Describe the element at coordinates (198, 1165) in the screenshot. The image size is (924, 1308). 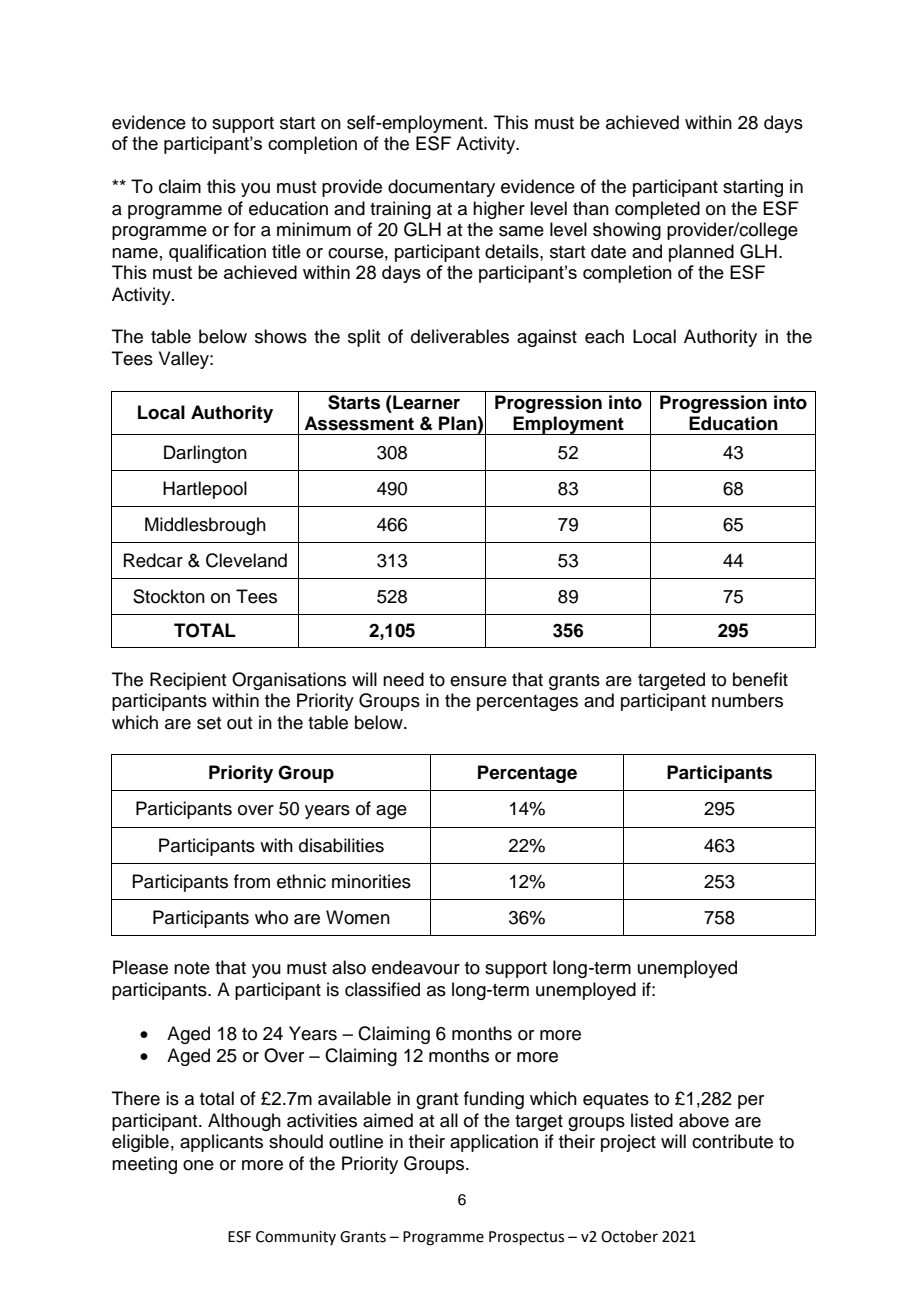
I see `one` at that location.
